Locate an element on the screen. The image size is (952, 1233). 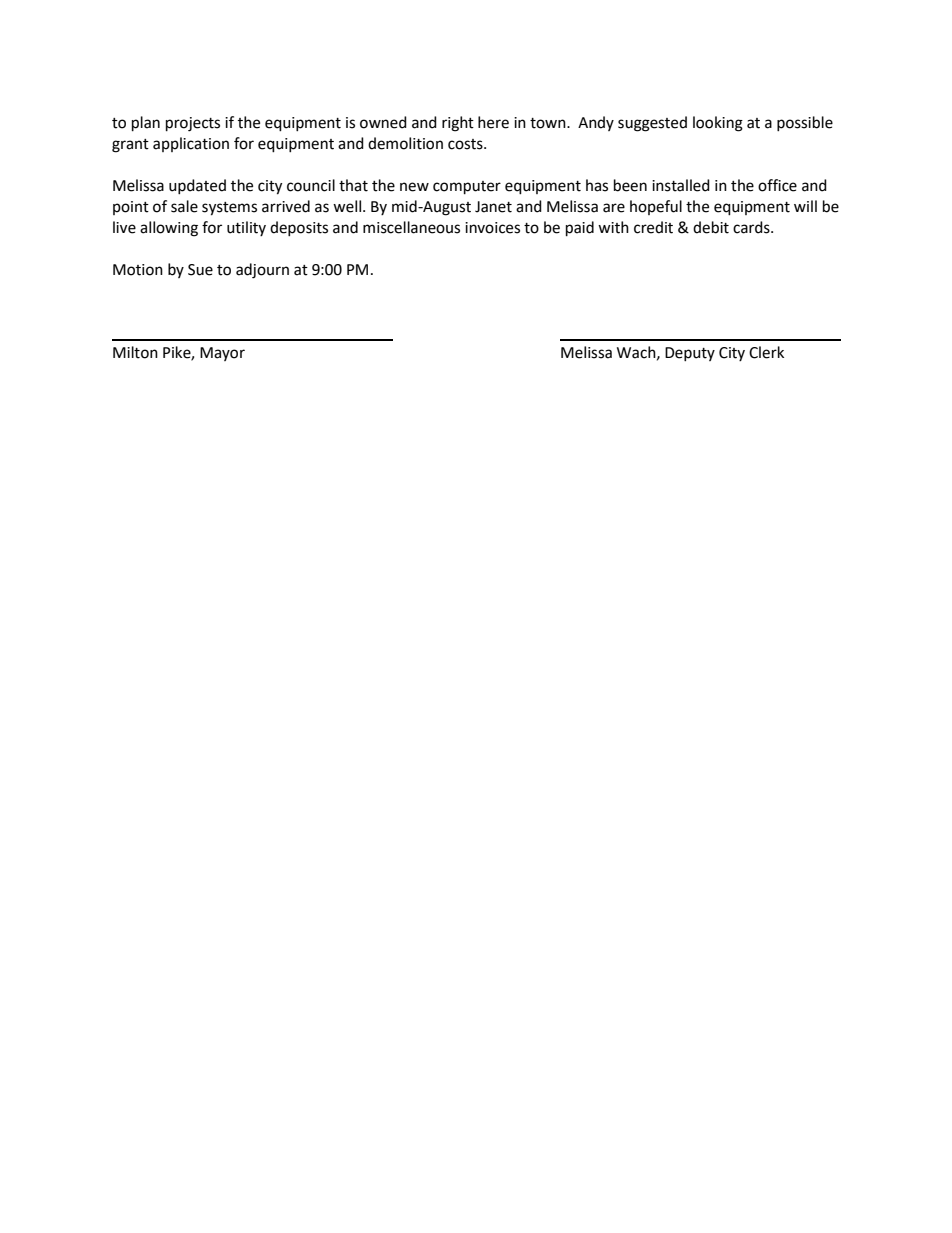
allowing is located at coordinates (169, 229).
